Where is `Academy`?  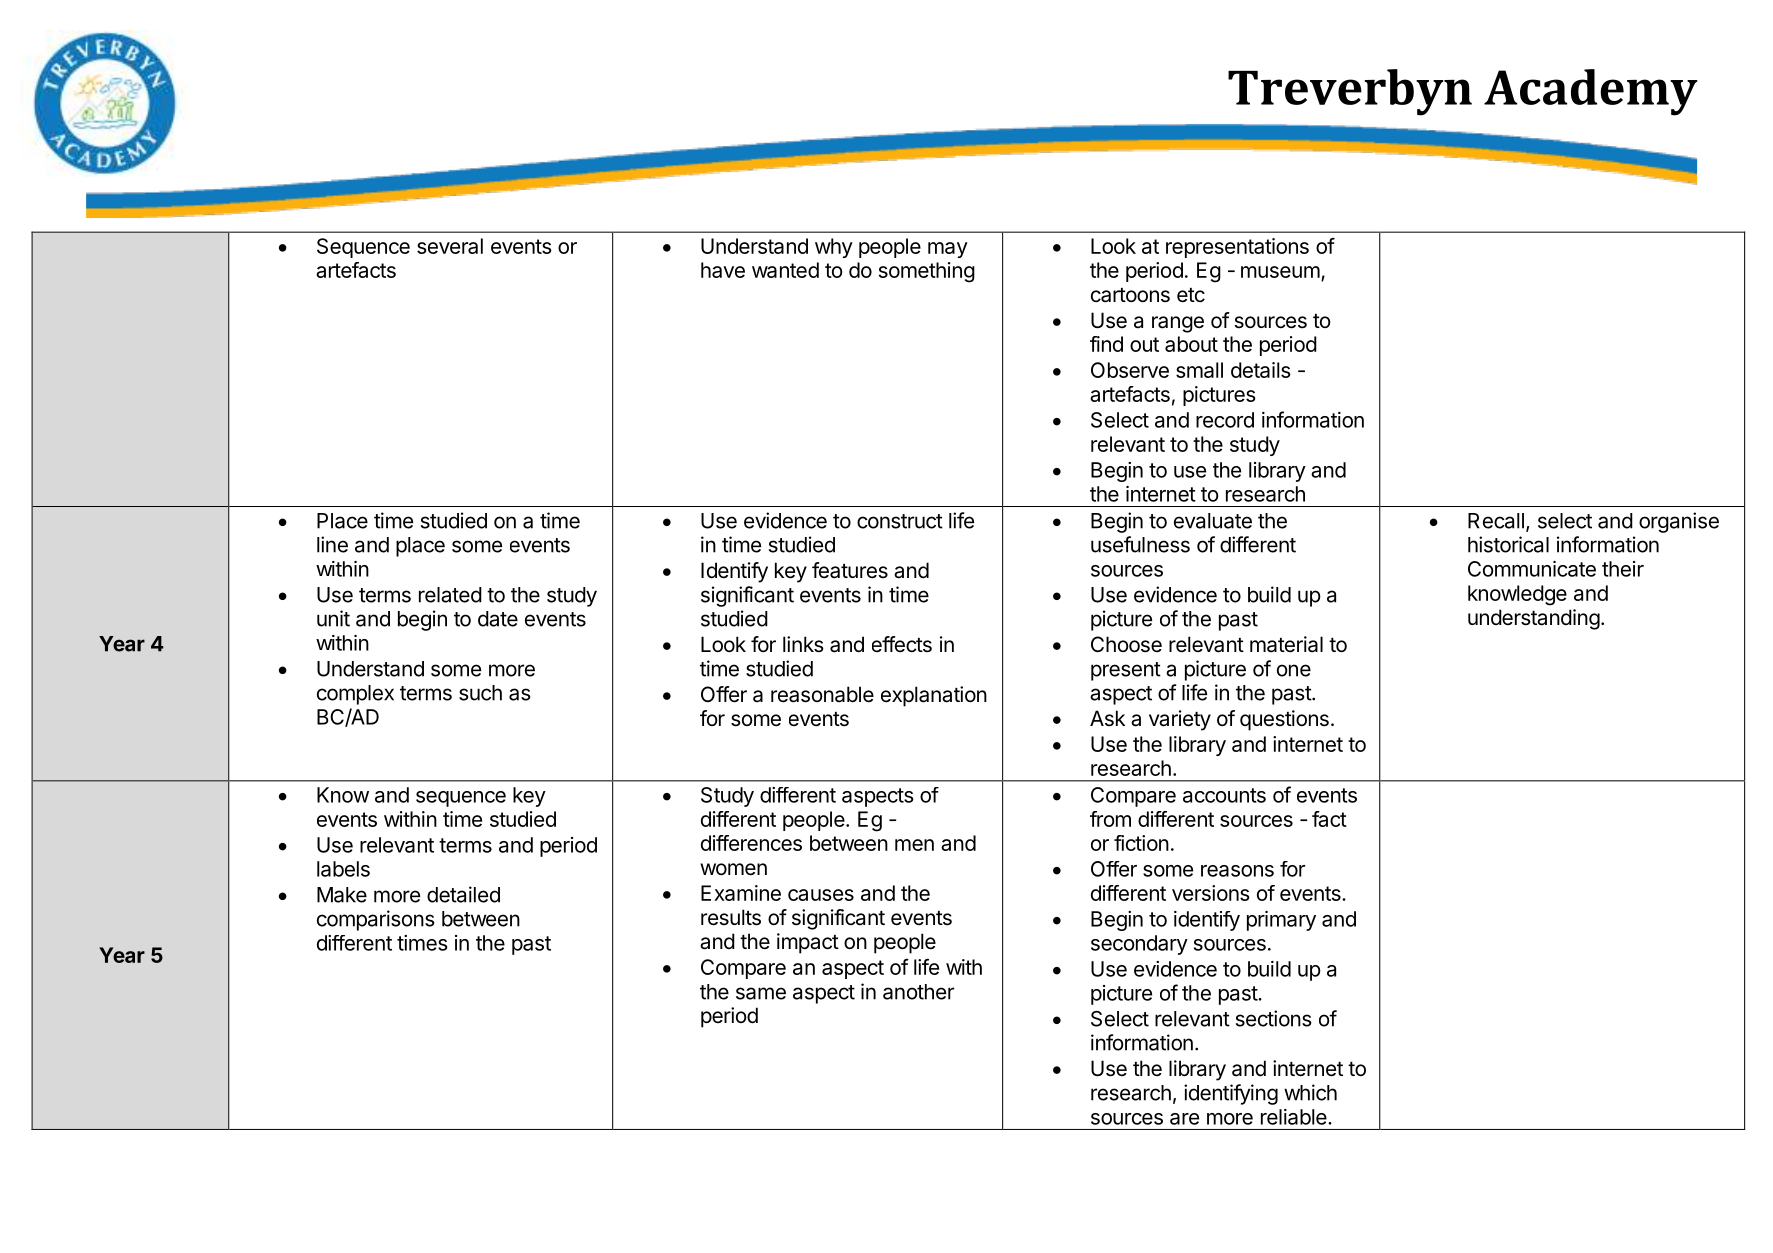 Academy is located at coordinates (1591, 92).
